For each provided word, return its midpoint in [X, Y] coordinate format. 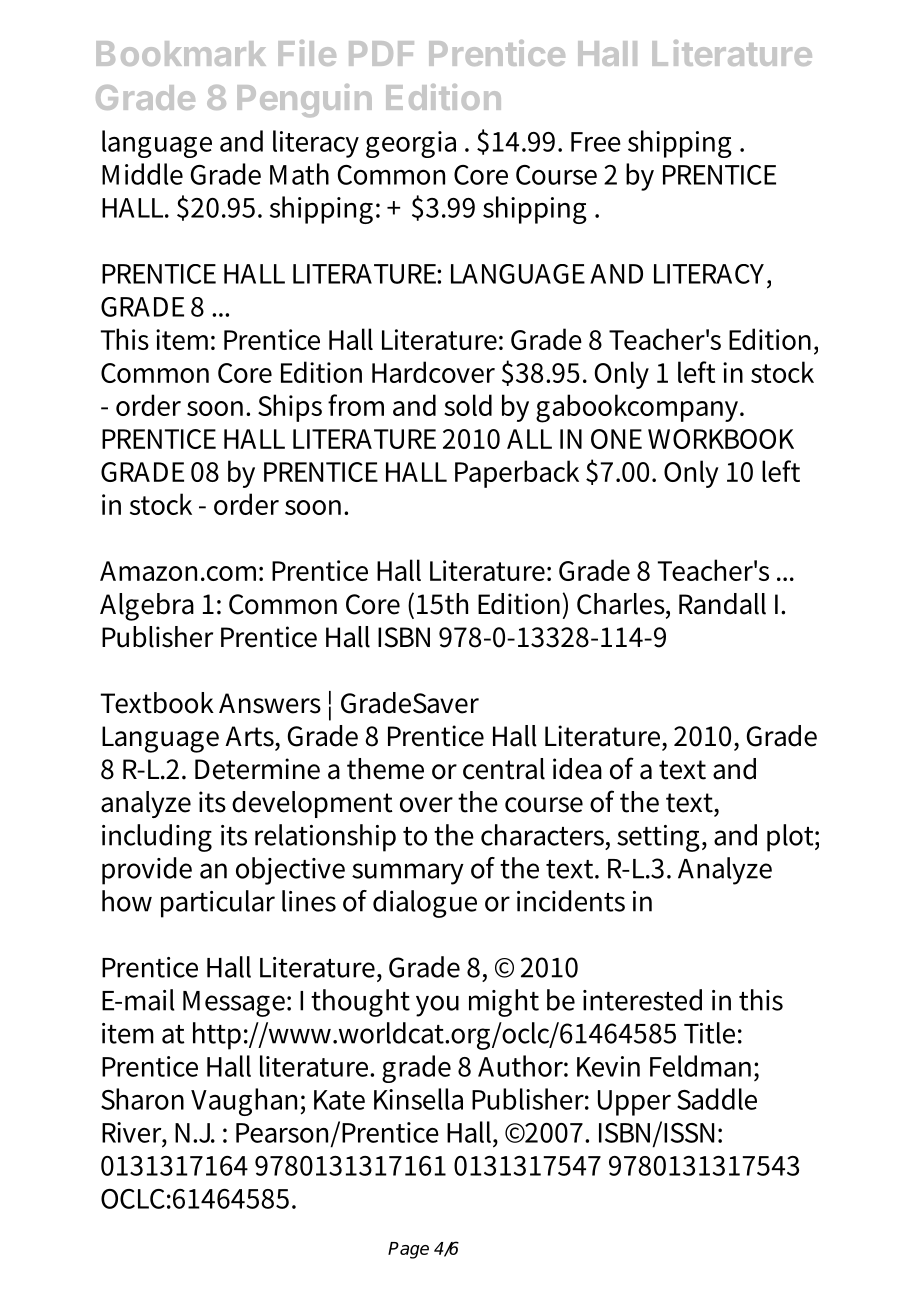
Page [408, 1250]
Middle [142, 174]
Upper [634, 1103]
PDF [381, 53]
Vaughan [244, 1102]
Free [596, 142]
